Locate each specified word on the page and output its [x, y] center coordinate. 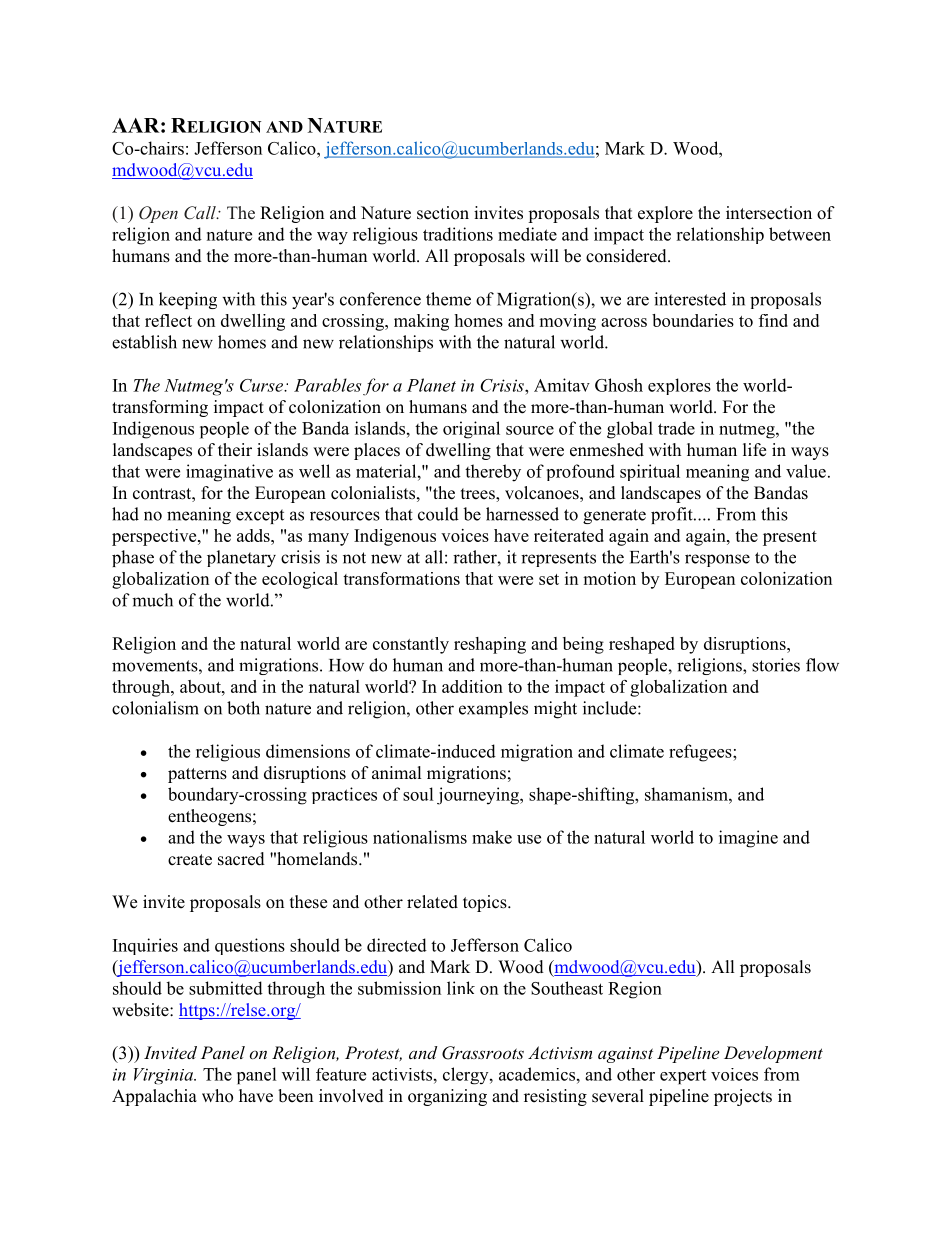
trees [479, 495]
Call [201, 213]
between [800, 234]
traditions [458, 234]
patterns [197, 775]
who [217, 1096]
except [260, 516]
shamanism [687, 794]
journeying [479, 796]
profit [673, 515]
